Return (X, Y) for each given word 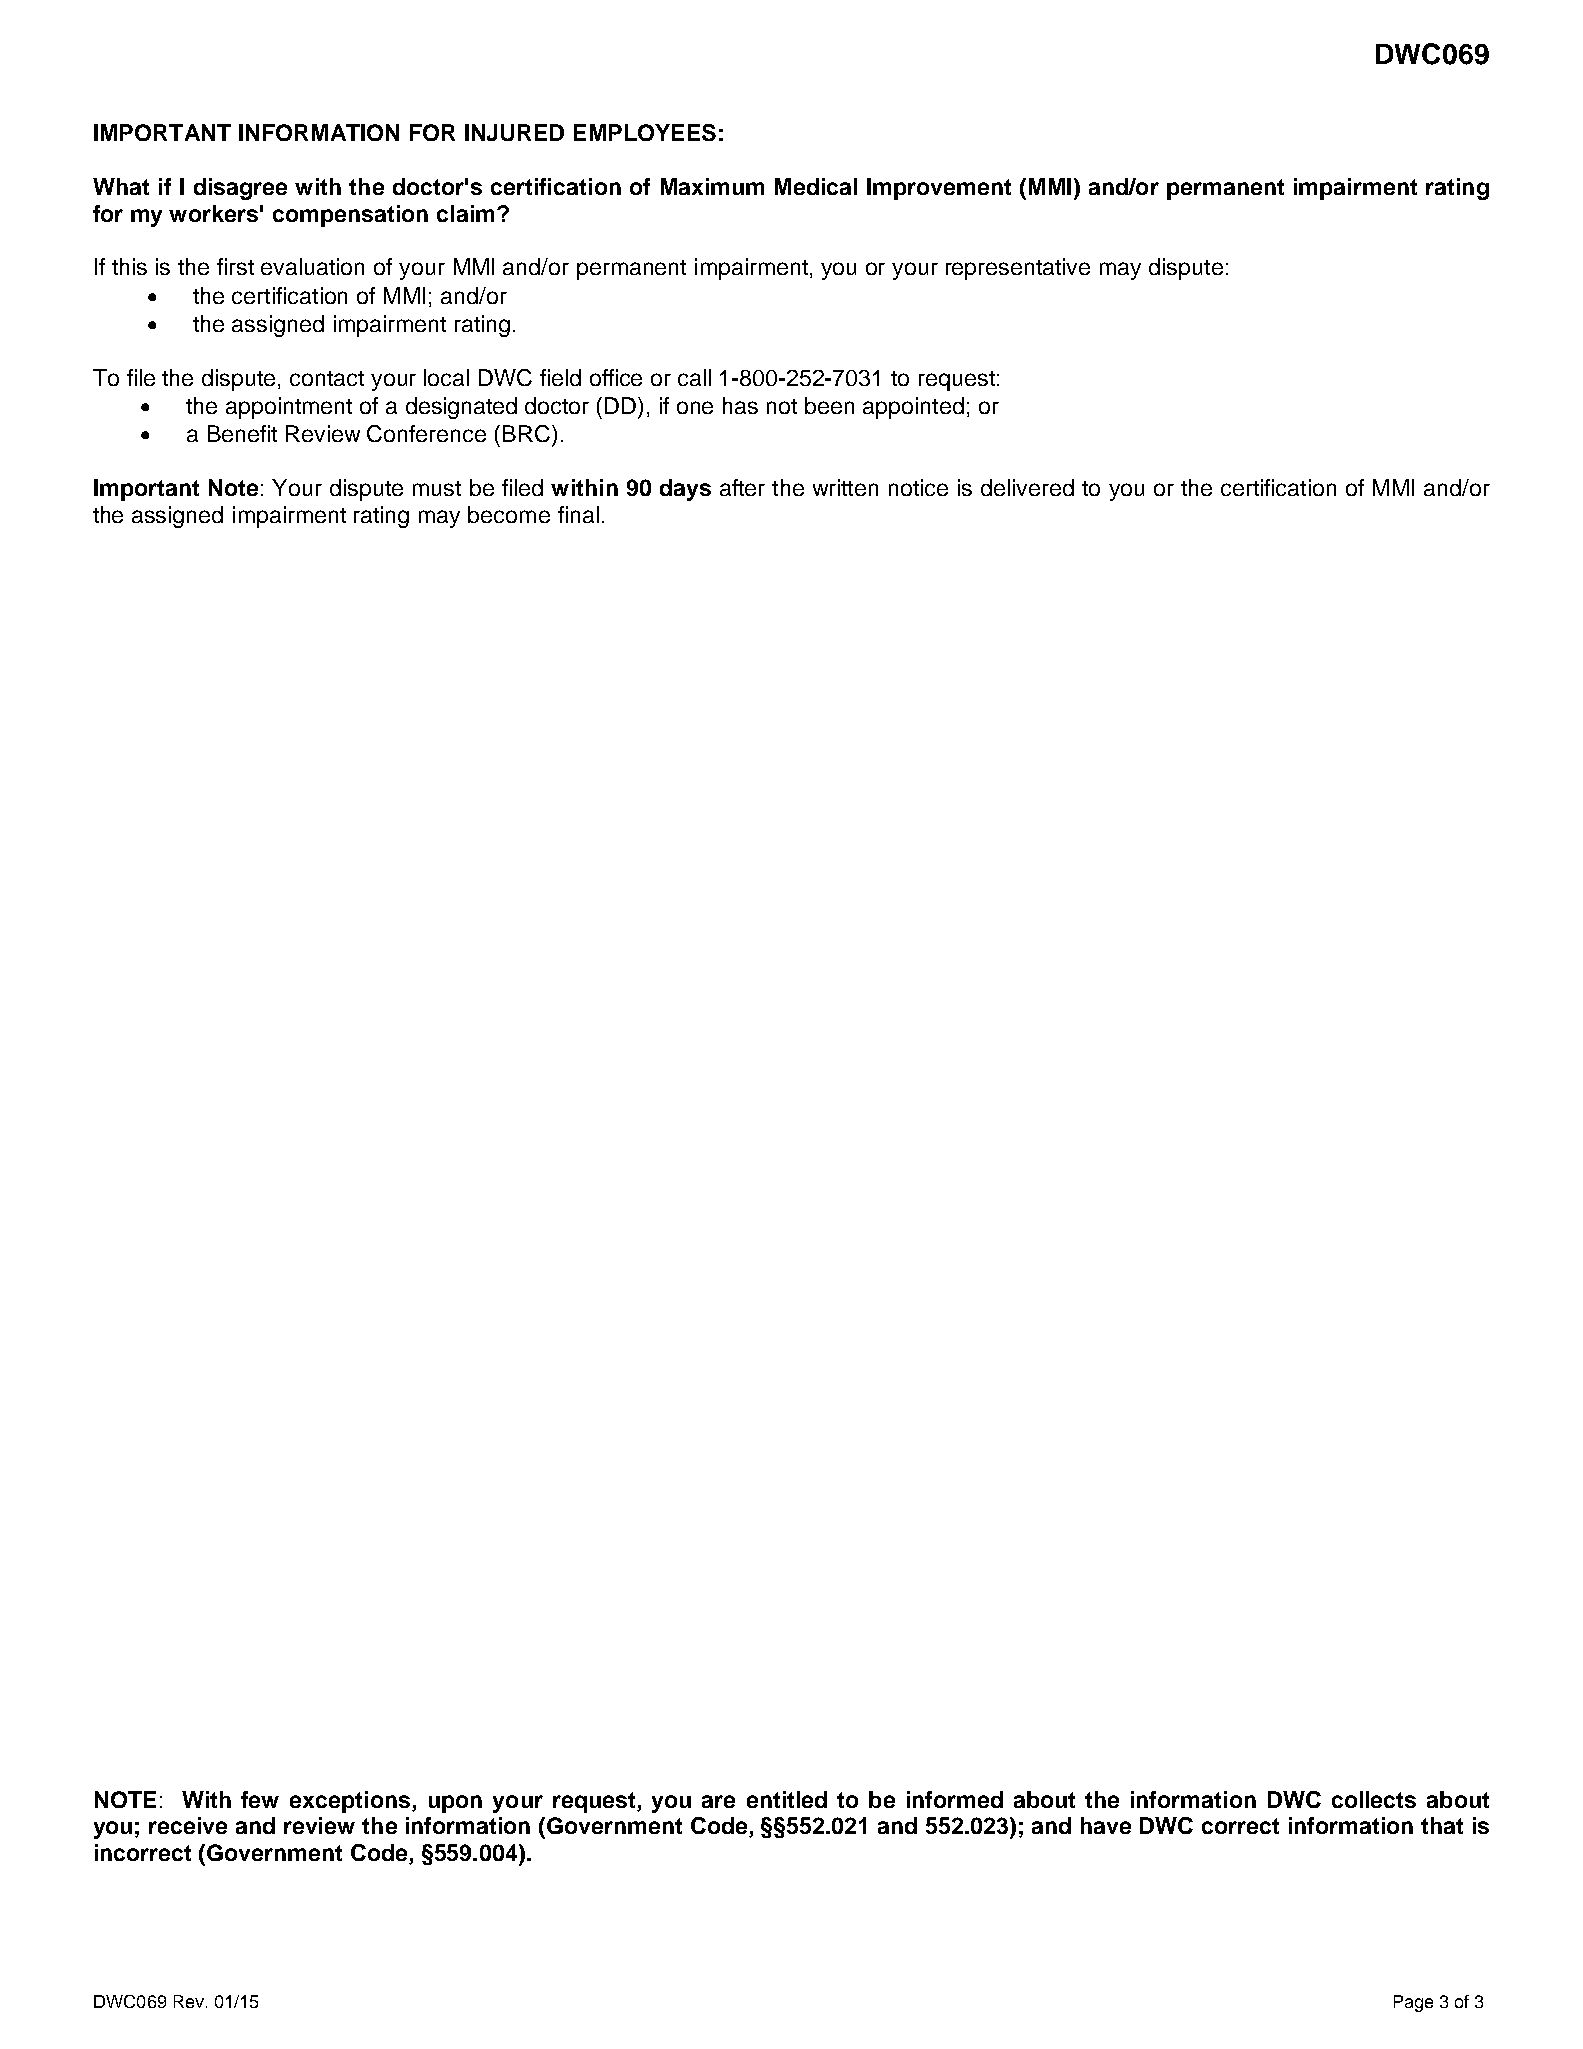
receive (188, 1825)
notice (918, 487)
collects (1374, 1799)
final (578, 514)
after (742, 487)
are (718, 1801)
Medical (816, 186)
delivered (1027, 487)
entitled (787, 1799)
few (260, 1799)
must (437, 488)
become (509, 514)
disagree (240, 189)
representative (1018, 269)
